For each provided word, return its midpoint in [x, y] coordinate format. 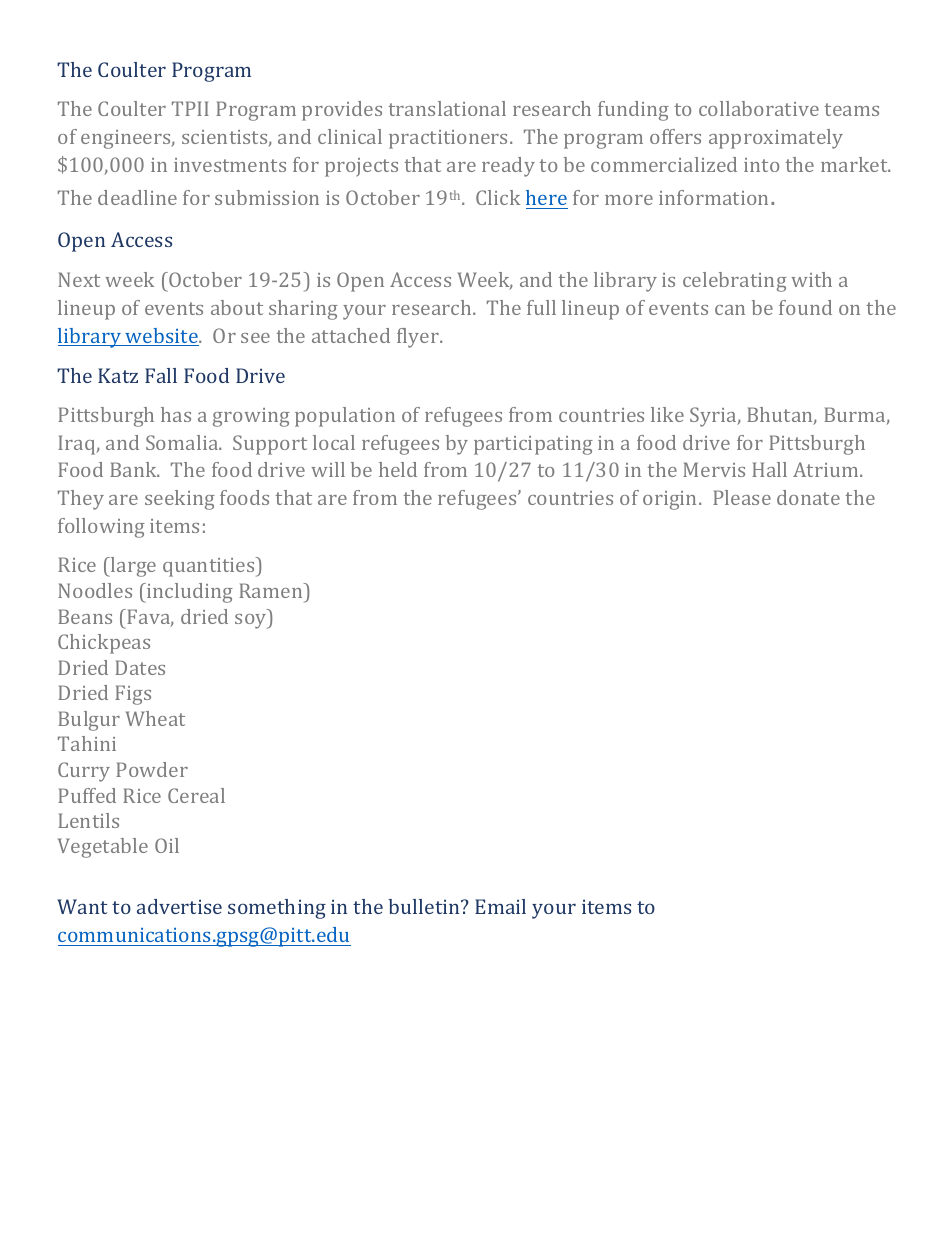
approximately [776, 139]
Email [500, 906]
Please [742, 497]
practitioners [450, 139]
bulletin [425, 906]
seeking [180, 500]
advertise [179, 906]
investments [230, 165]
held [398, 469]
